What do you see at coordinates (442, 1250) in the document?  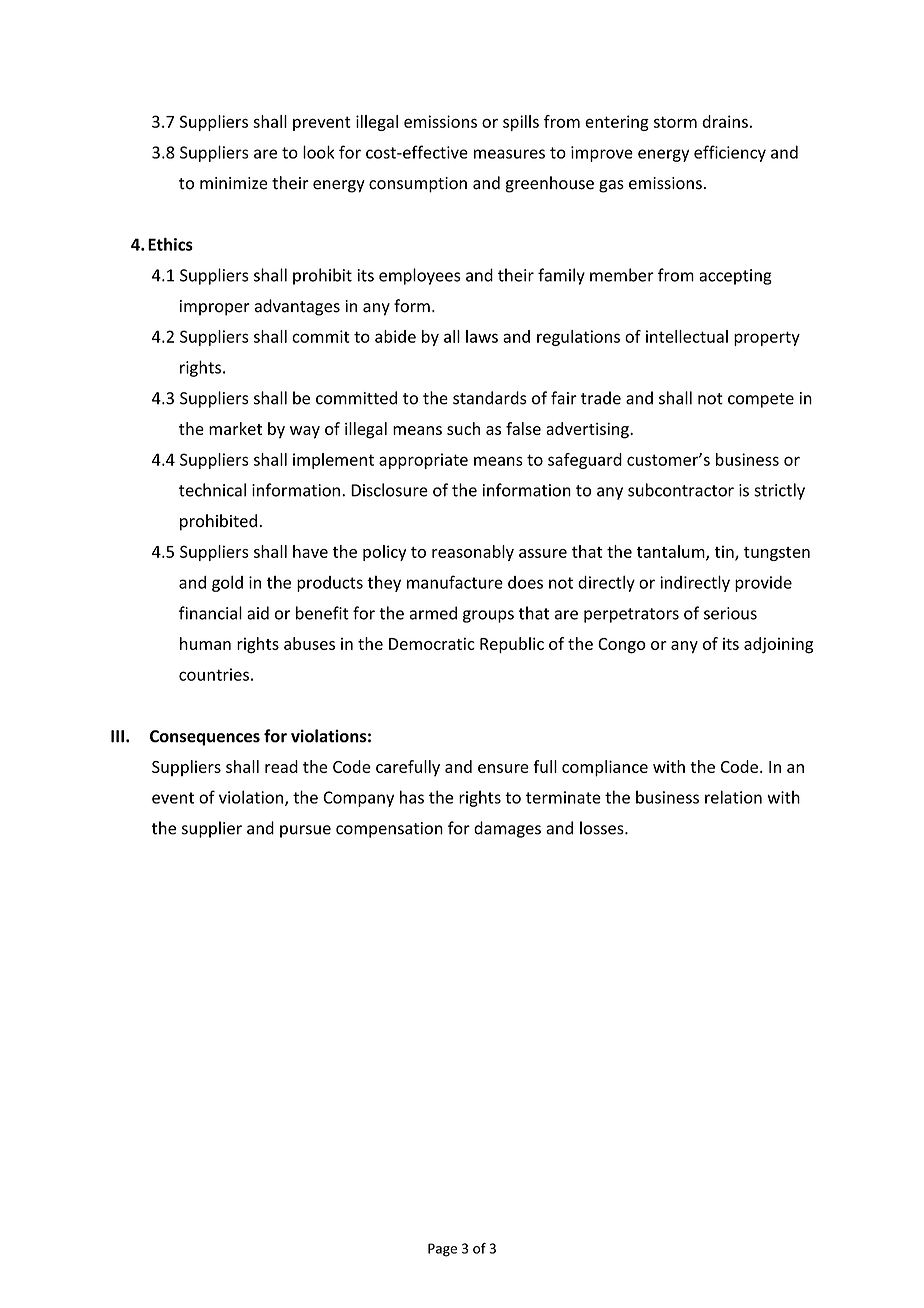 I see `Page` at bounding box center [442, 1250].
